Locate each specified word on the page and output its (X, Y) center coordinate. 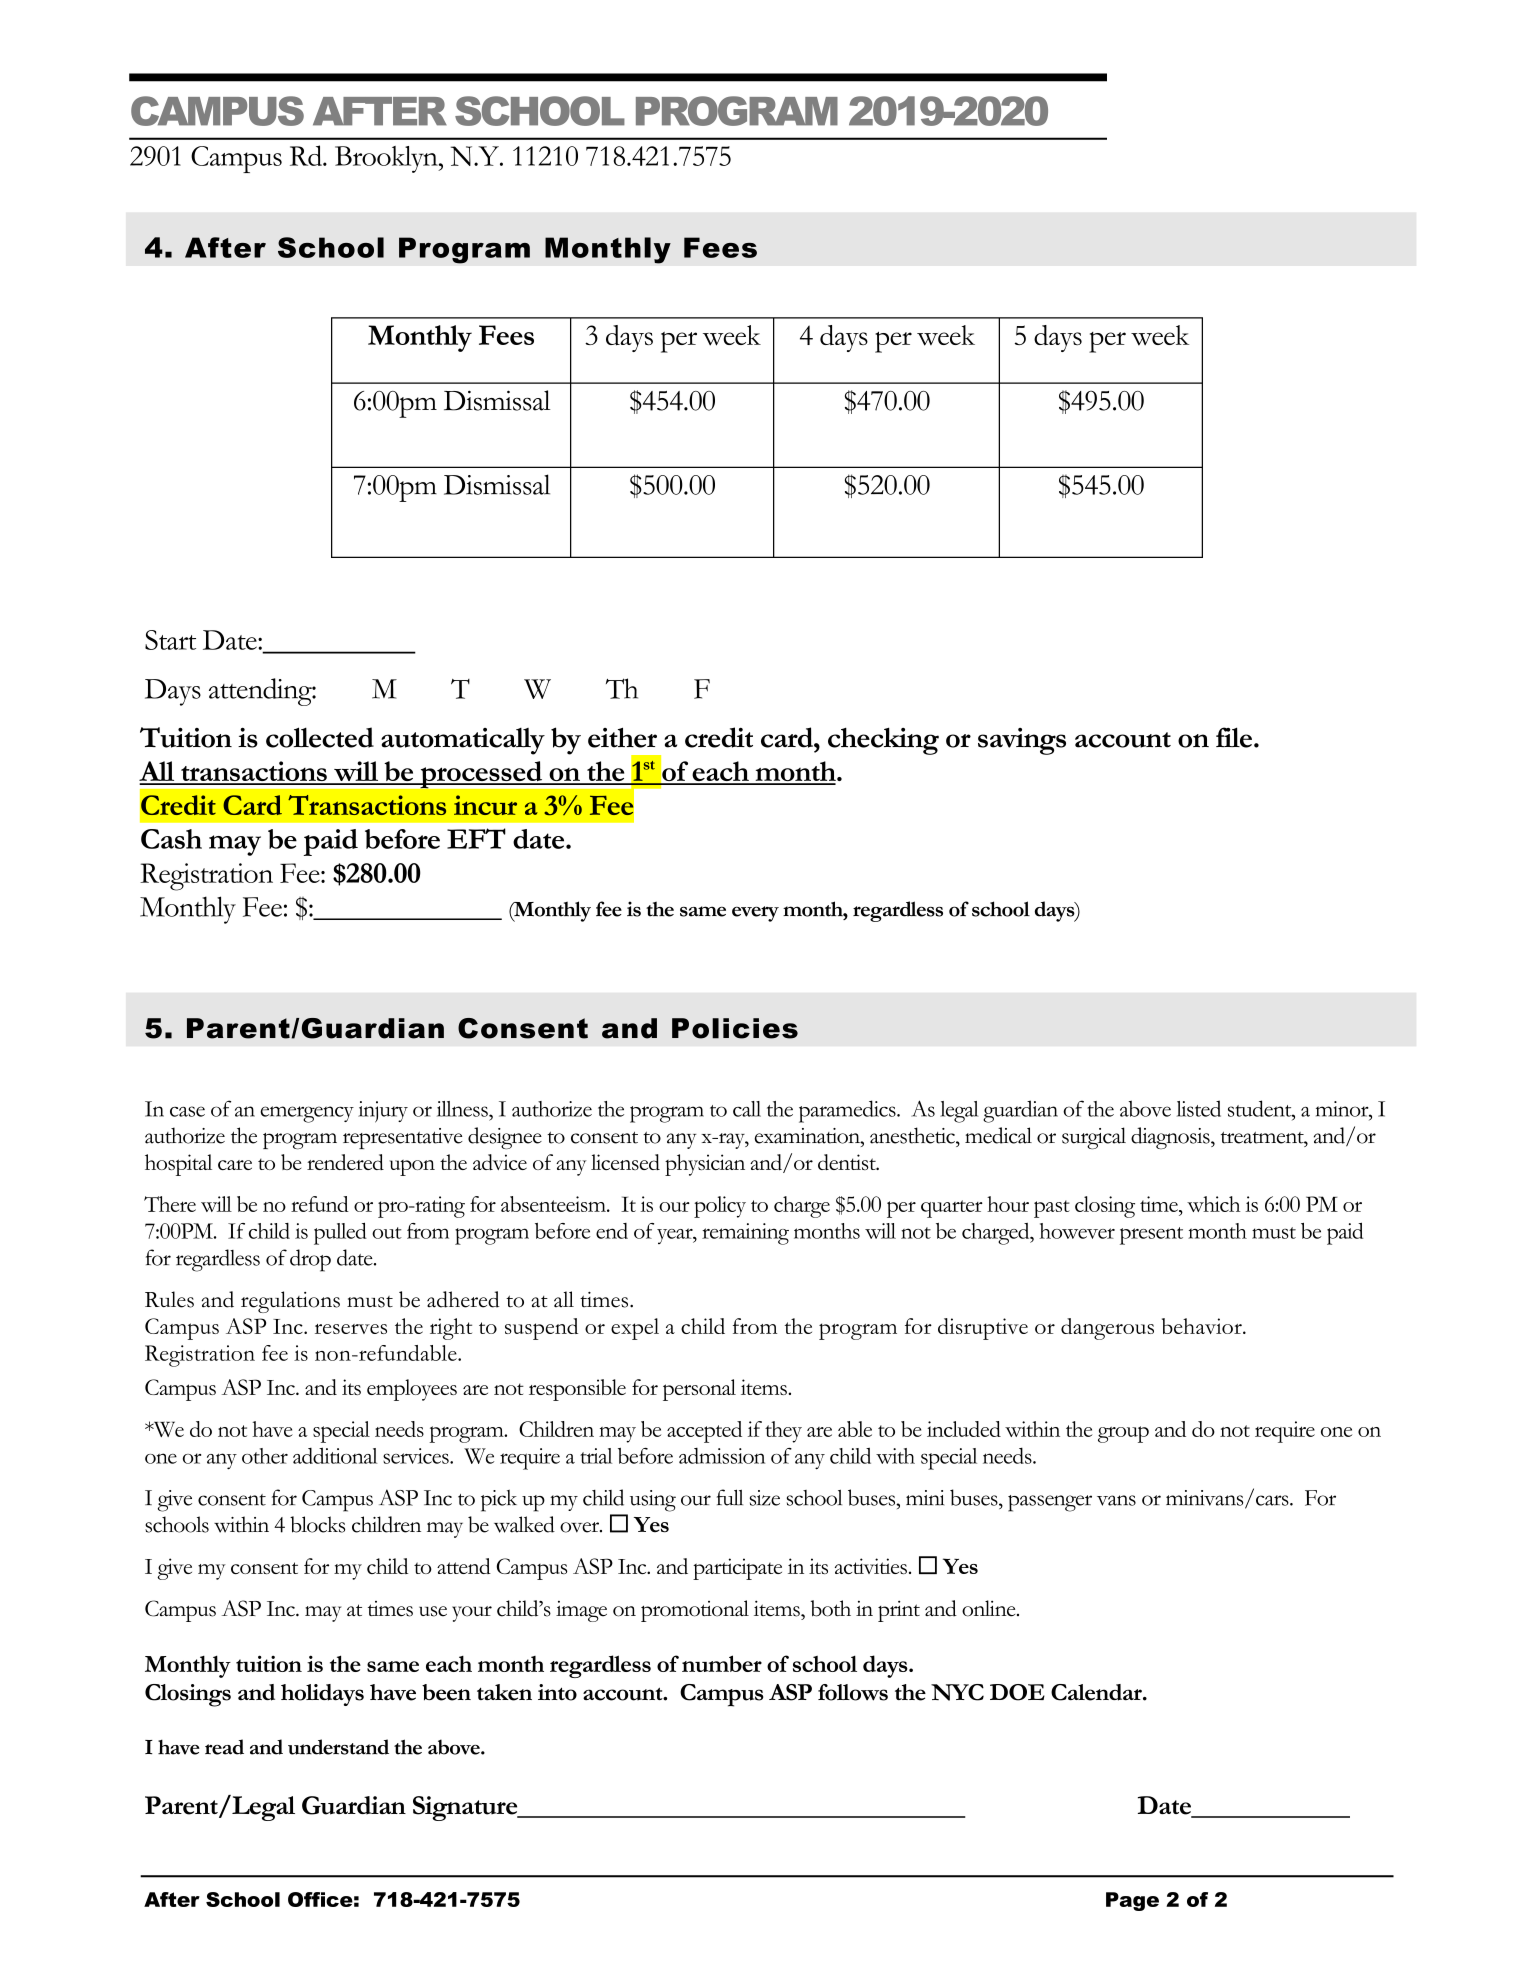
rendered (345, 1162)
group (1123, 1434)
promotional (695, 1611)
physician (705, 1165)
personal (699, 1390)
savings (1022, 741)
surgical (1094, 1138)
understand (338, 1747)
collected (320, 737)
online (990, 1608)
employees (412, 1390)
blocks (317, 1524)
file (1234, 737)
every (755, 914)
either (622, 737)
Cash (171, 839)
